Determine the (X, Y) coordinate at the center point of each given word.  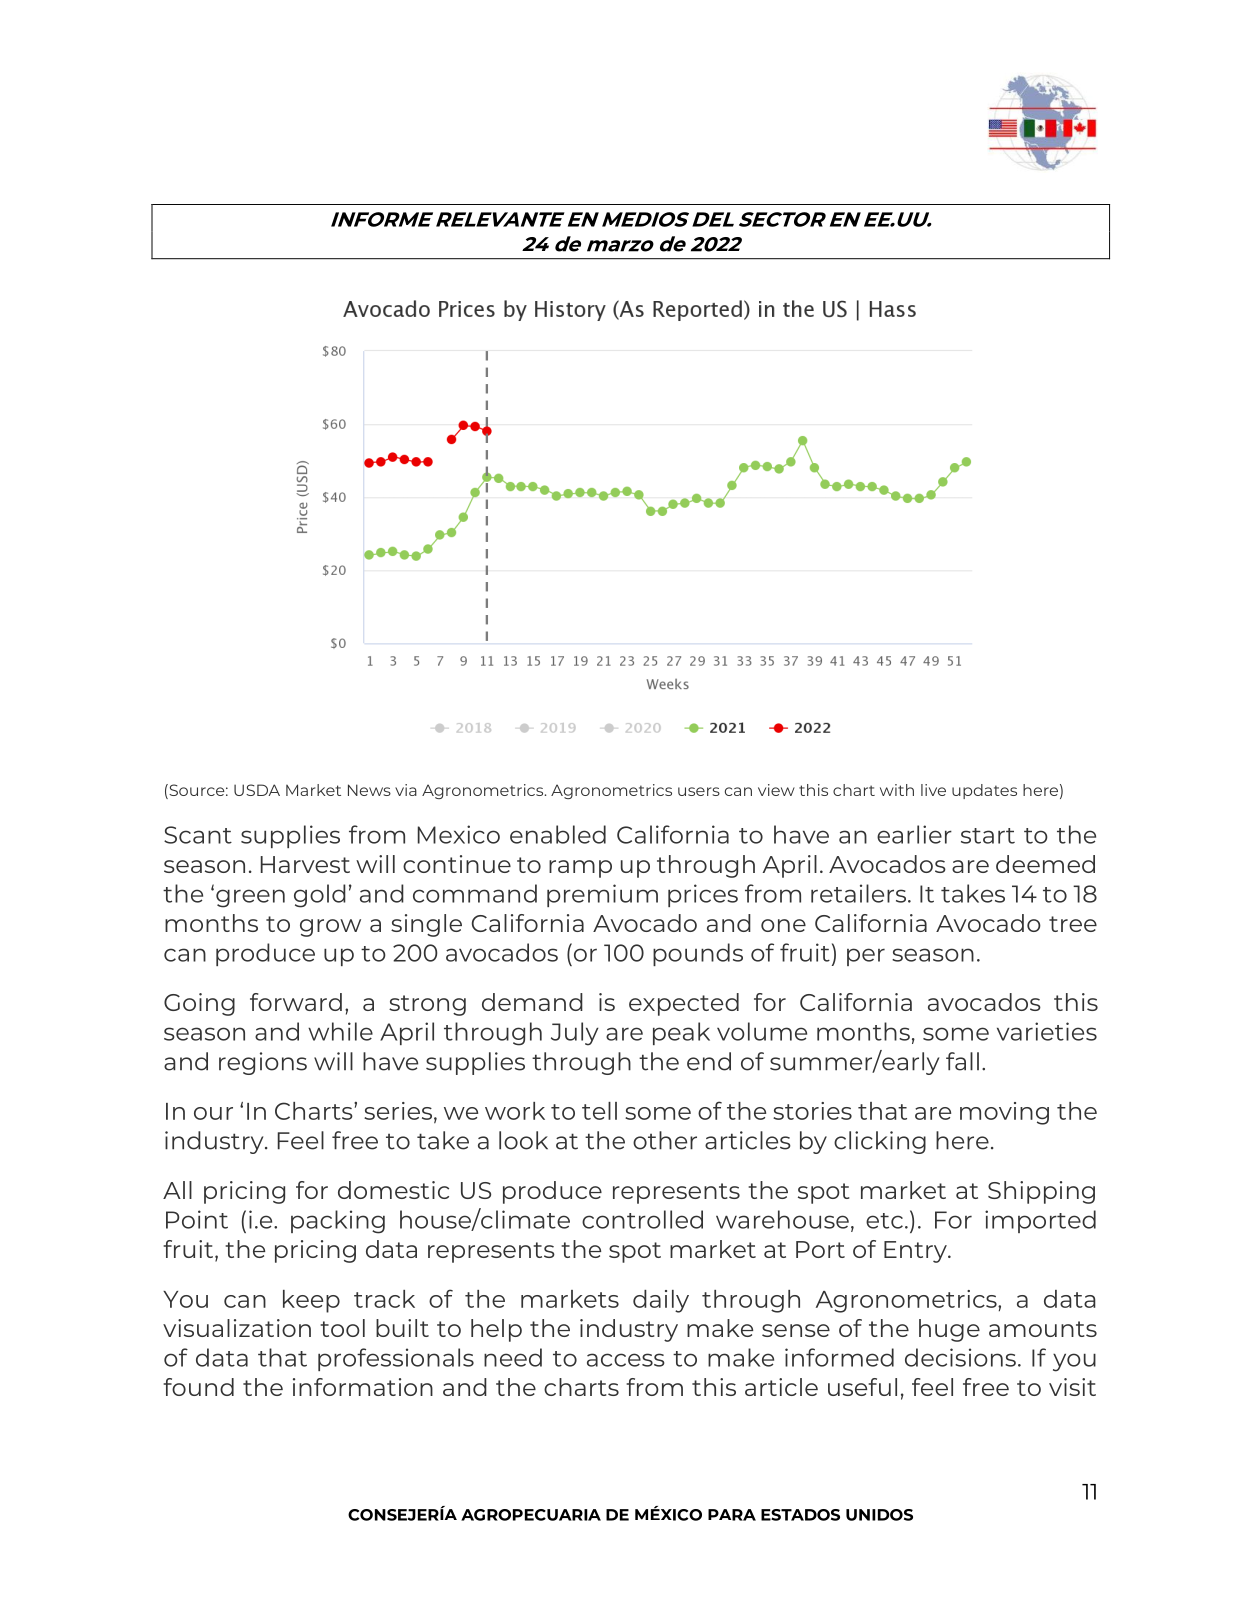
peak (681, 1033)
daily (661, 1301)
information (363, 1387)
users (699, 791)
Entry (916, 1252)
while (340, 1031)
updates (984, 791)
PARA (732, 1515)
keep (311, 1301)
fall (962, 1061)
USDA (257, 790)
